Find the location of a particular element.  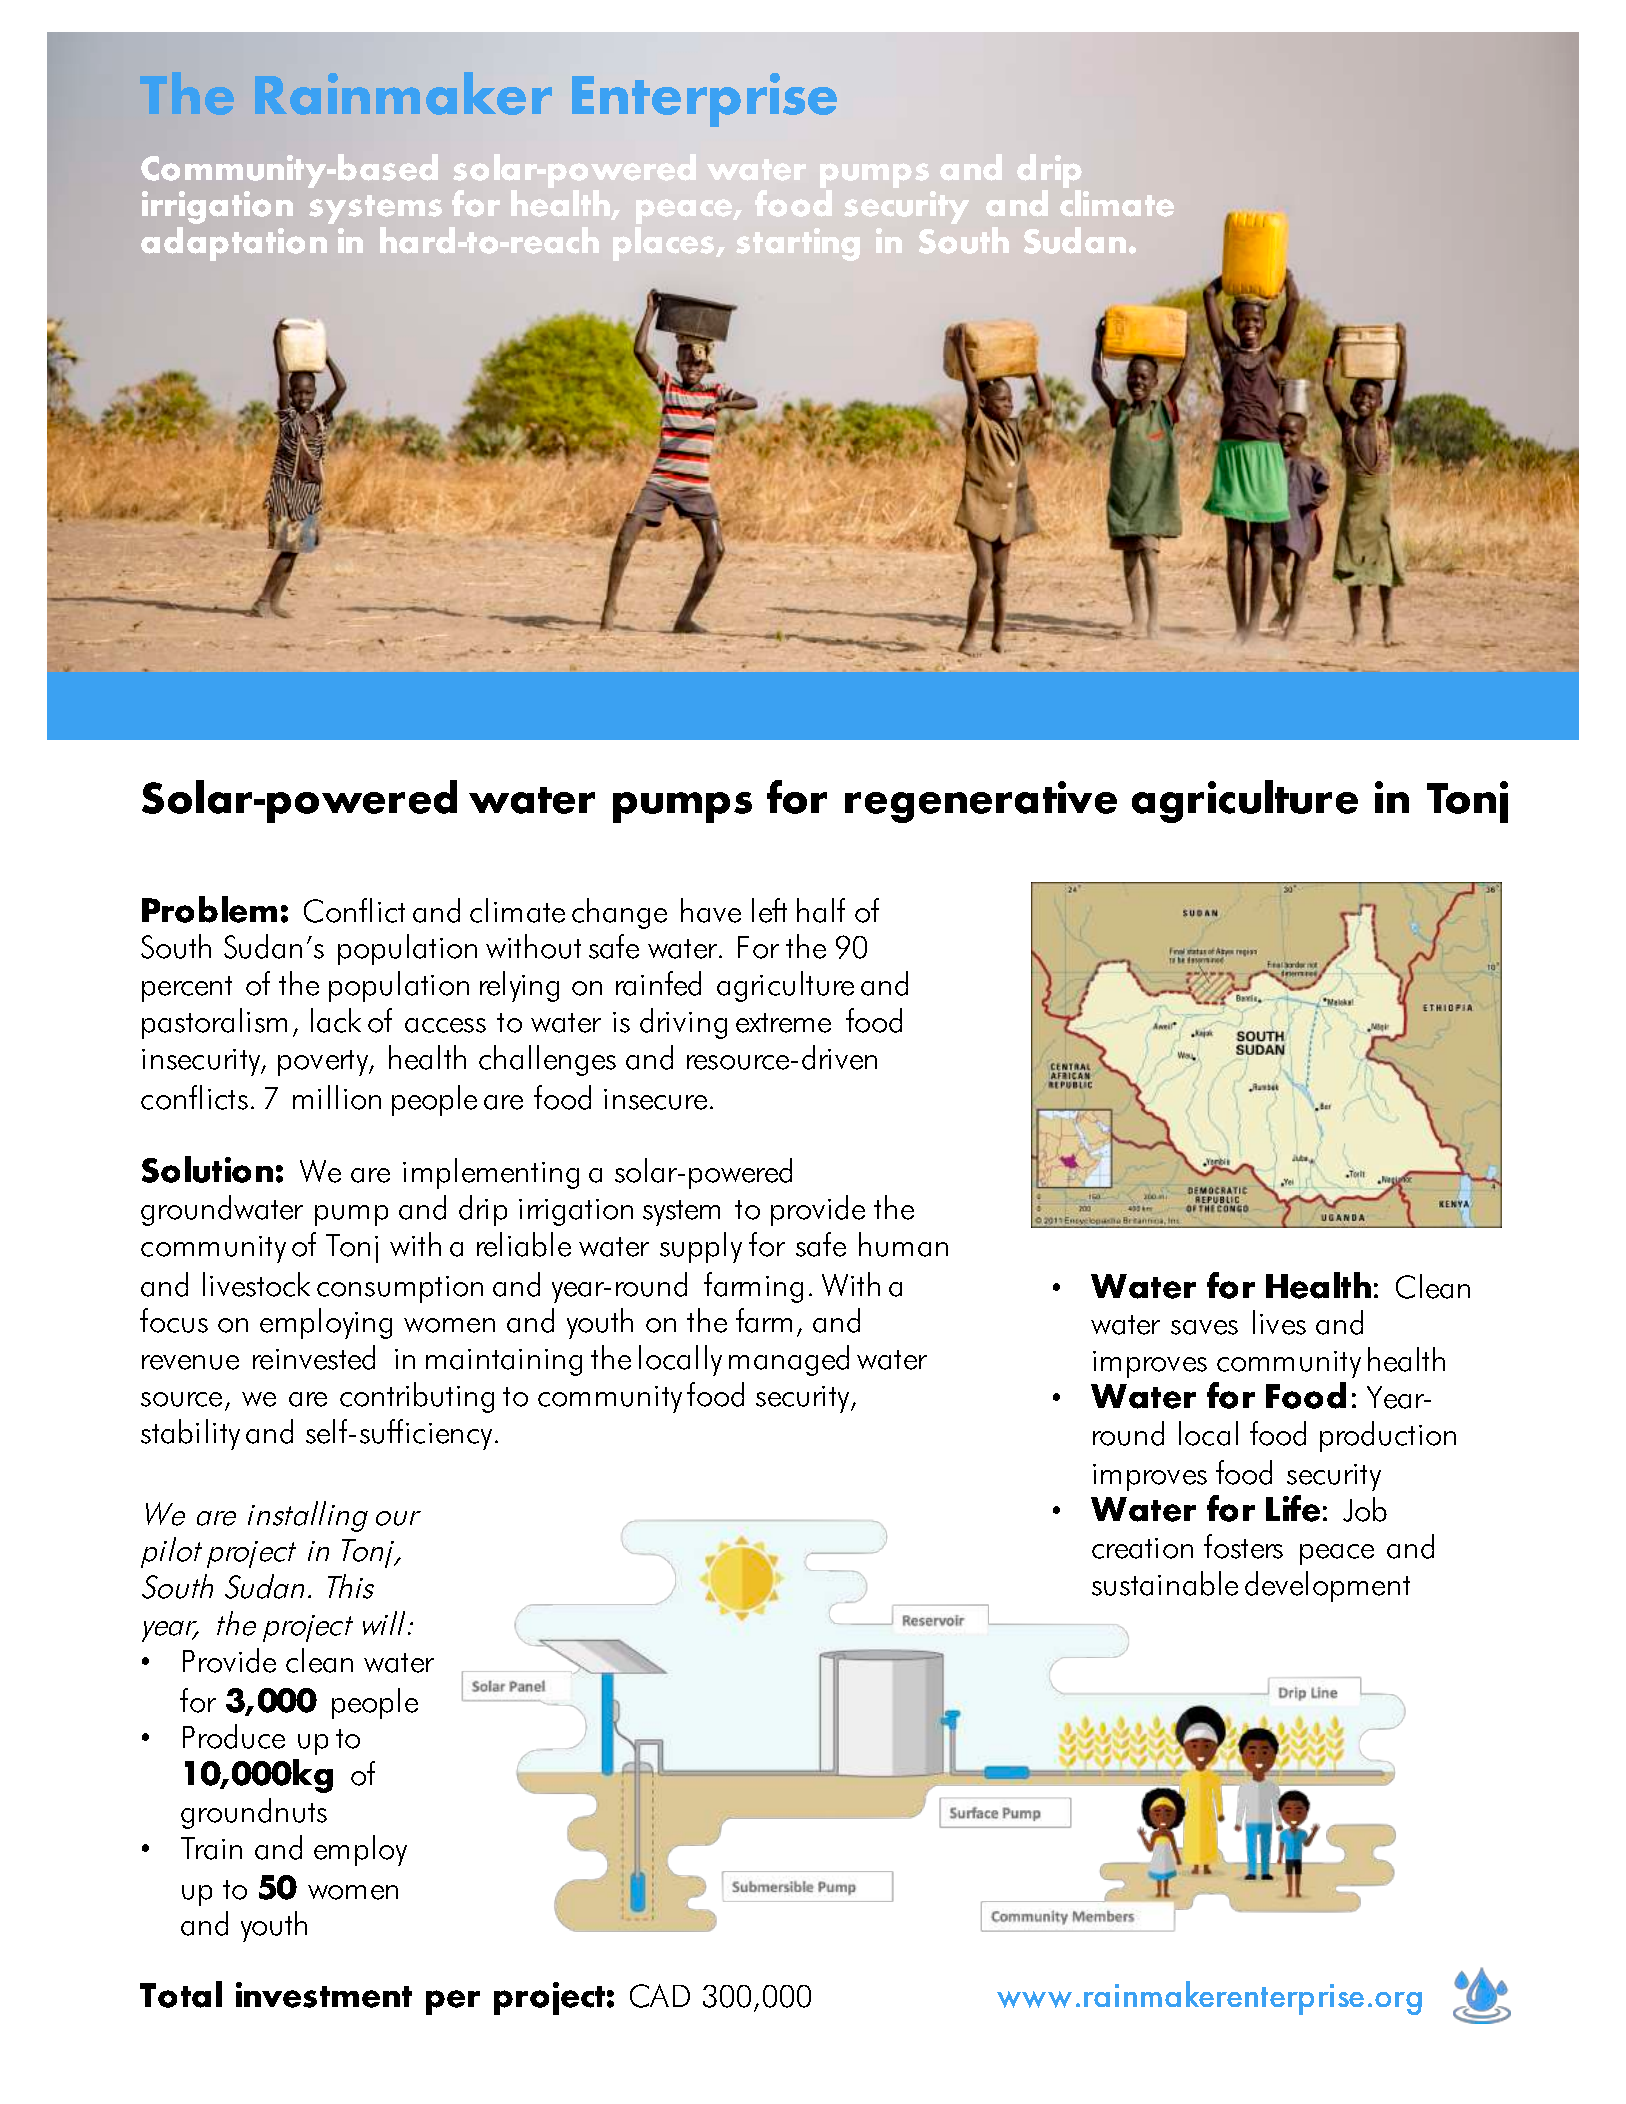

left is located at coordinates (769, 910).
